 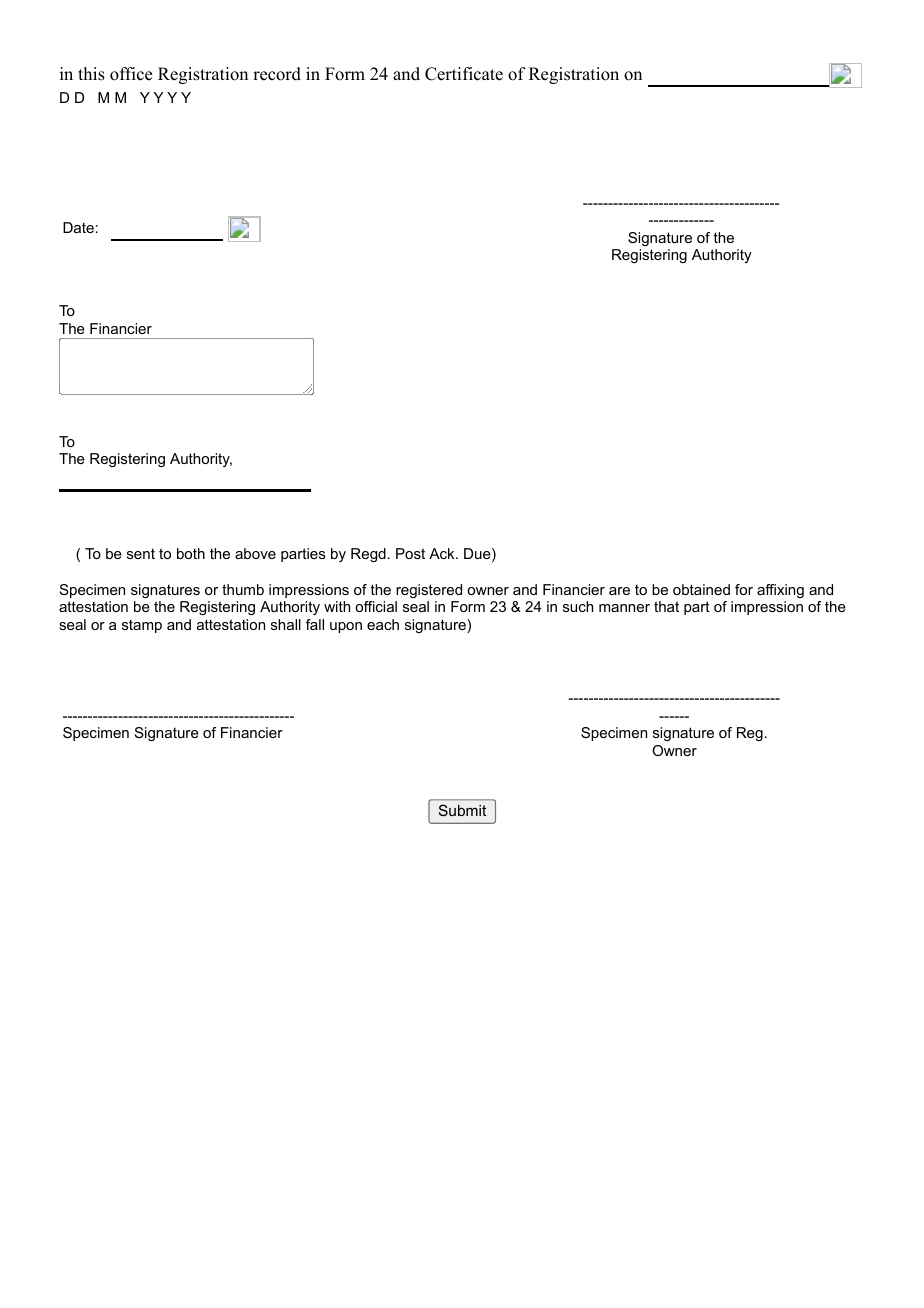 What do you see at coordinates (277, 74) in the page?
I see `record` at bounding box center [277, 74].
